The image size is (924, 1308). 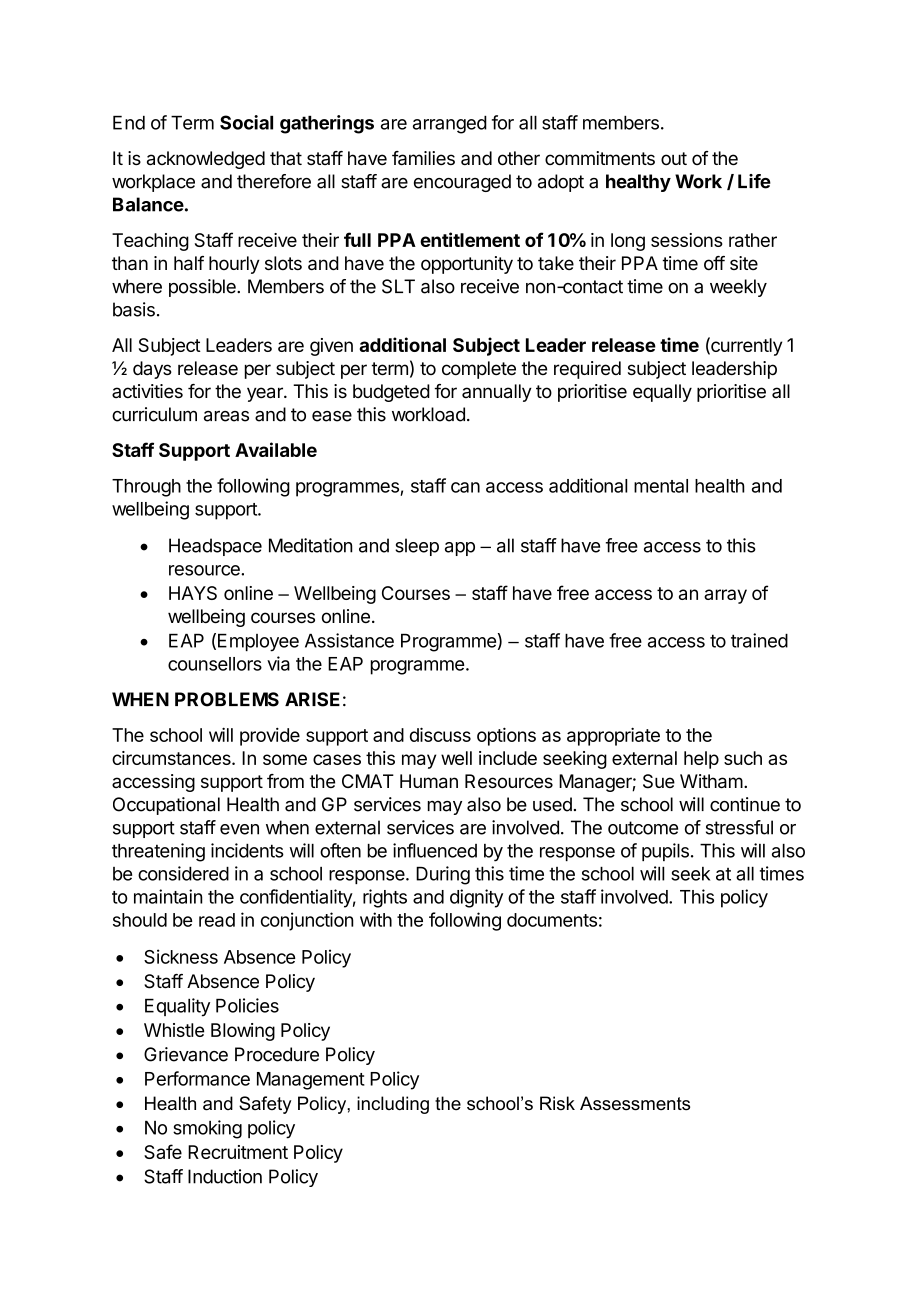 What do you see at coordinates (465, 487) in the screenshot?
I see `can` at bounding box center [465, 487].
